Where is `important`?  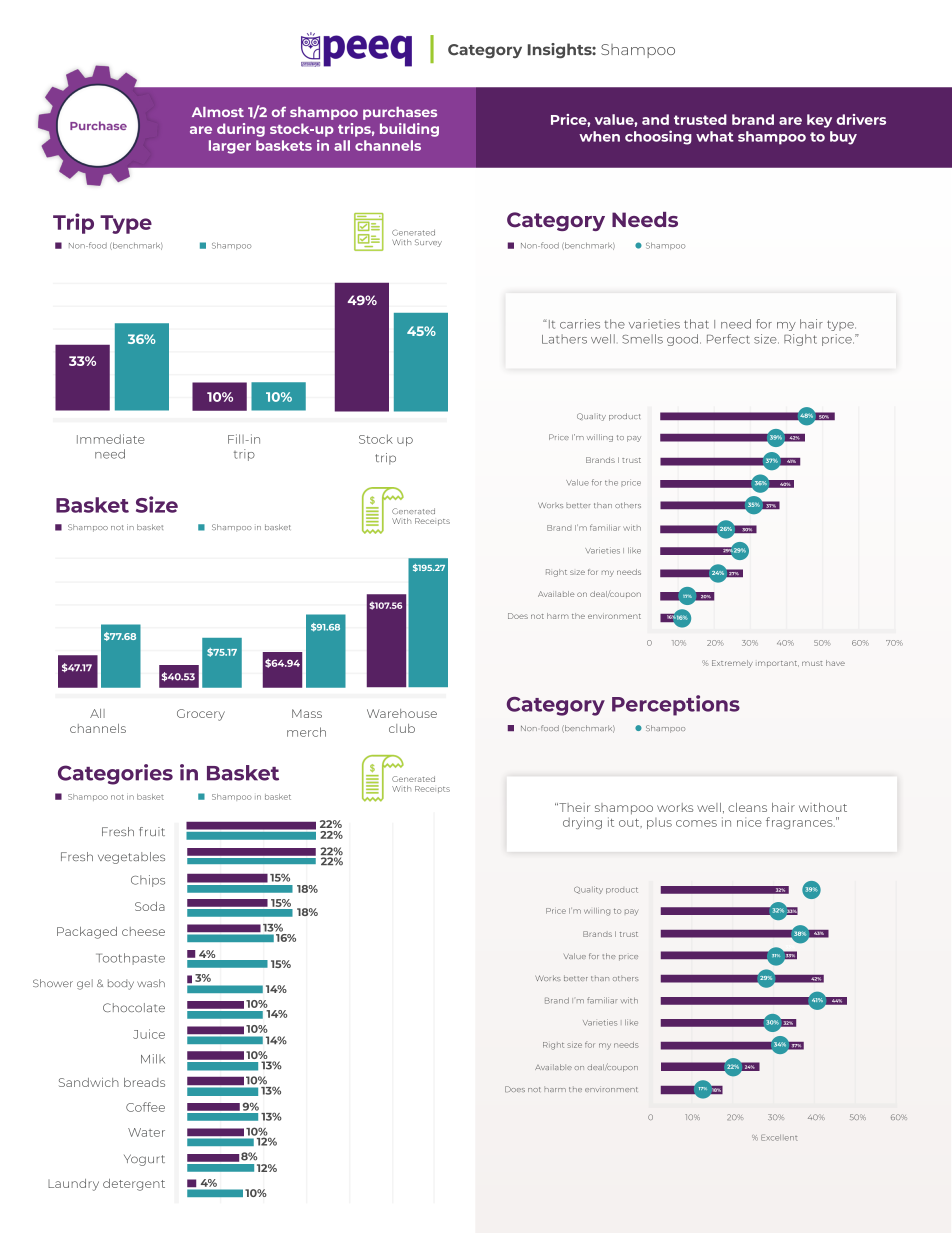
important is located at coordinates (777, 664).
